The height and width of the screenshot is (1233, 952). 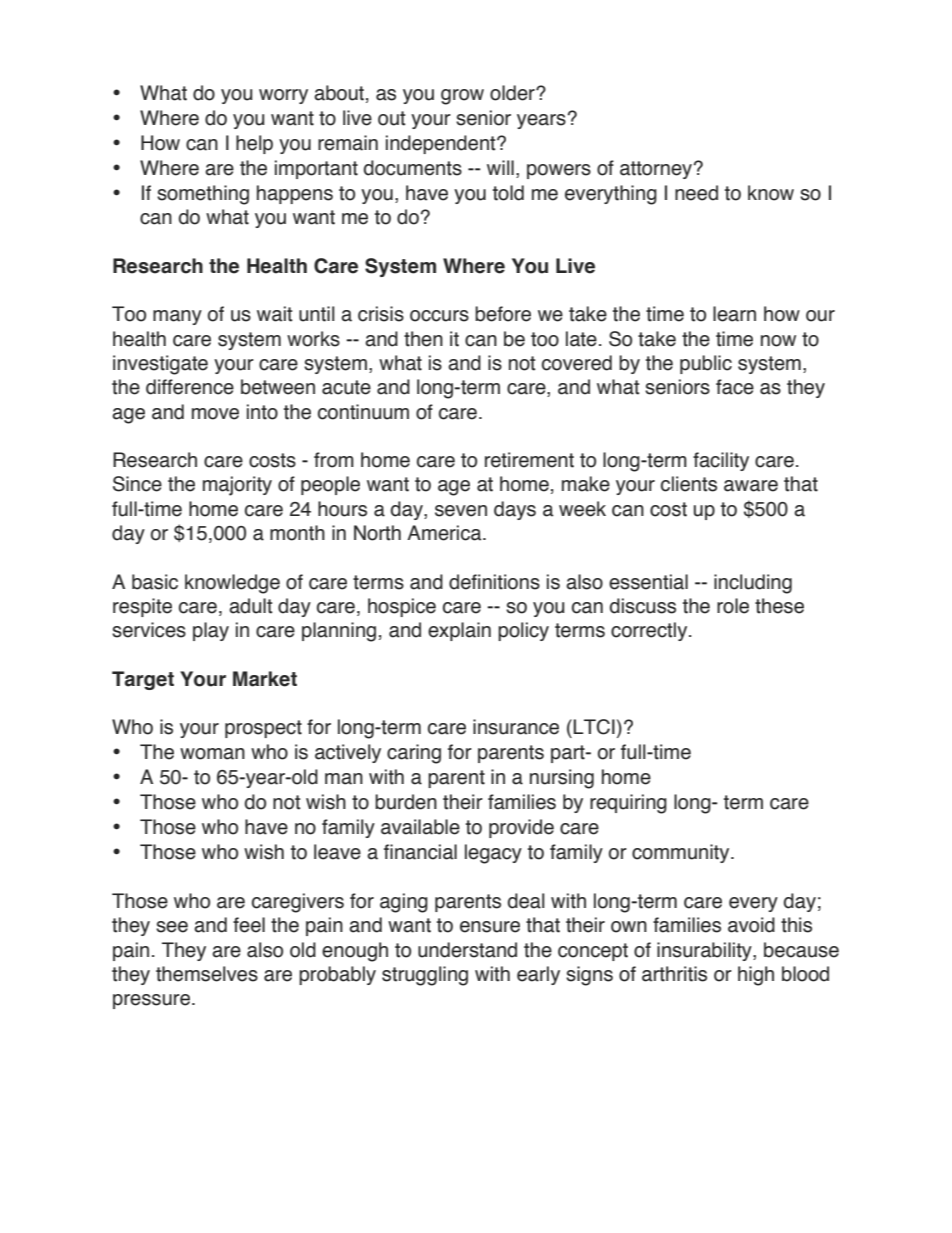 I want to click on need, so click(x=696, y=193).
